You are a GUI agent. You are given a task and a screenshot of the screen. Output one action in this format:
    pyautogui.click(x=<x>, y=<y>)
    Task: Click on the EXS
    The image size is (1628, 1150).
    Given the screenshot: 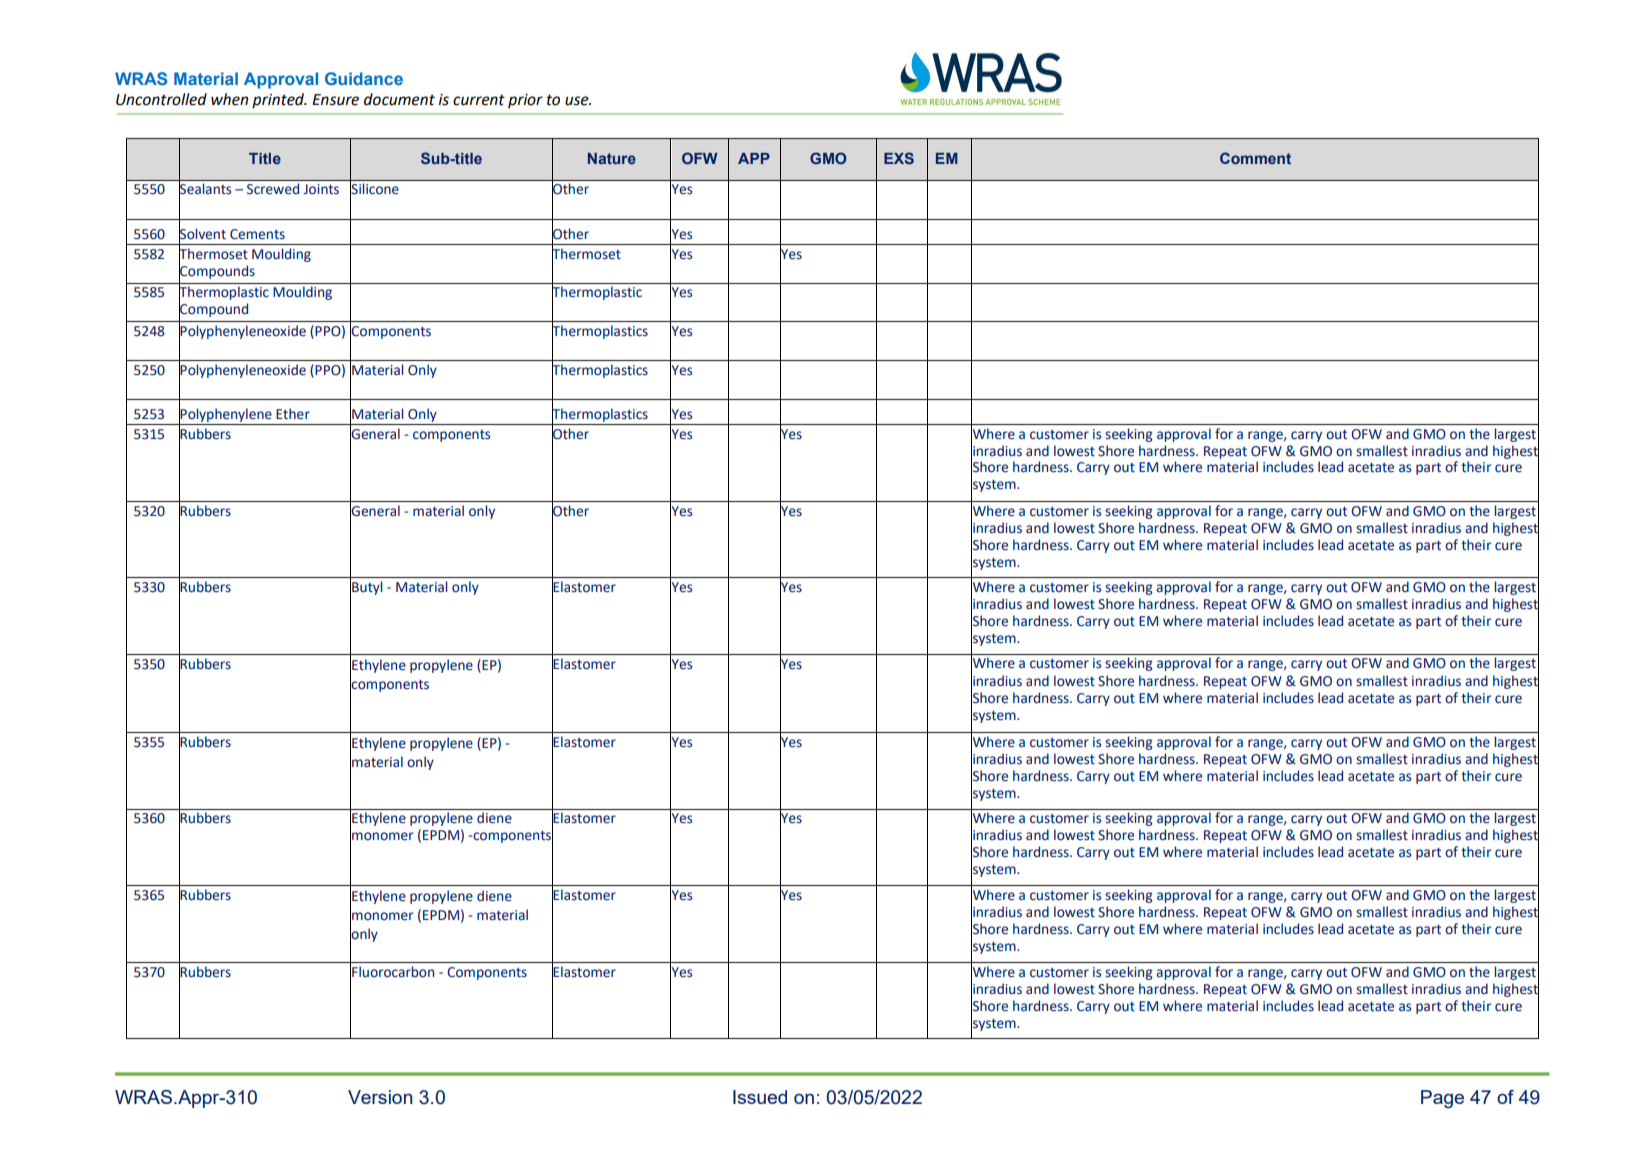 What is the action you would take?
    pyautogui.click(x=899, y=158)
